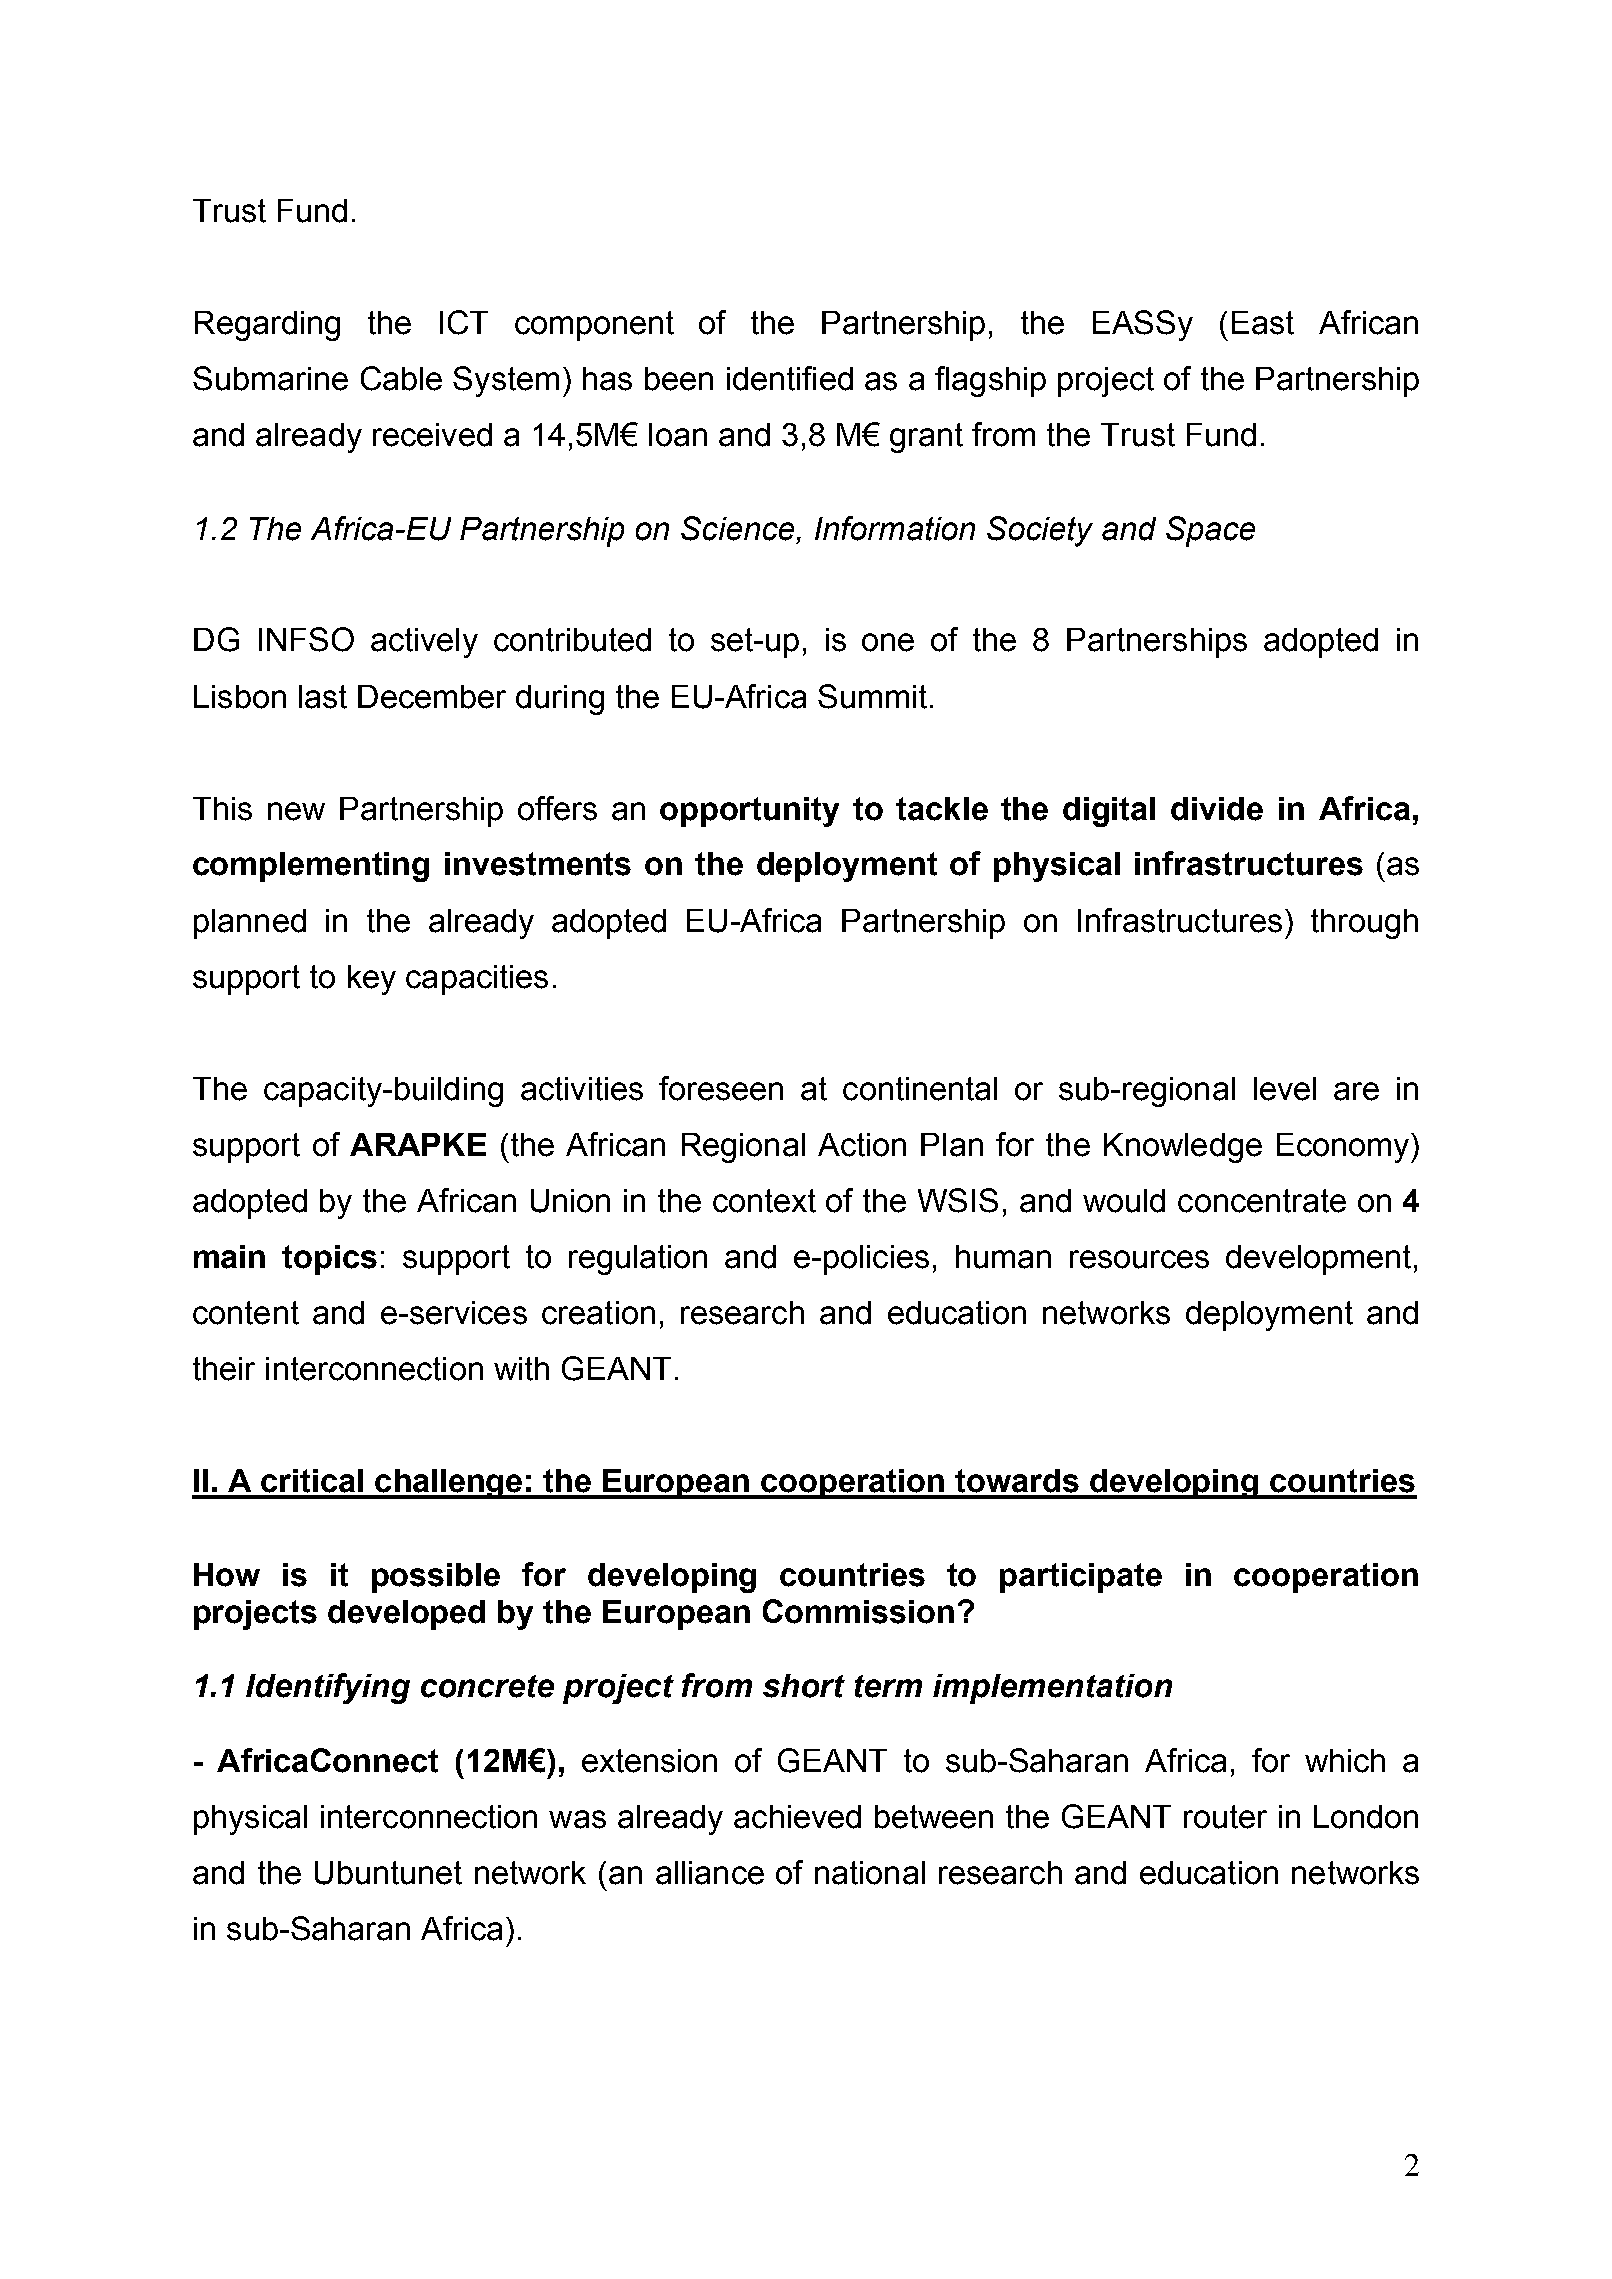  I want to click on East, so click(1263, 323).
